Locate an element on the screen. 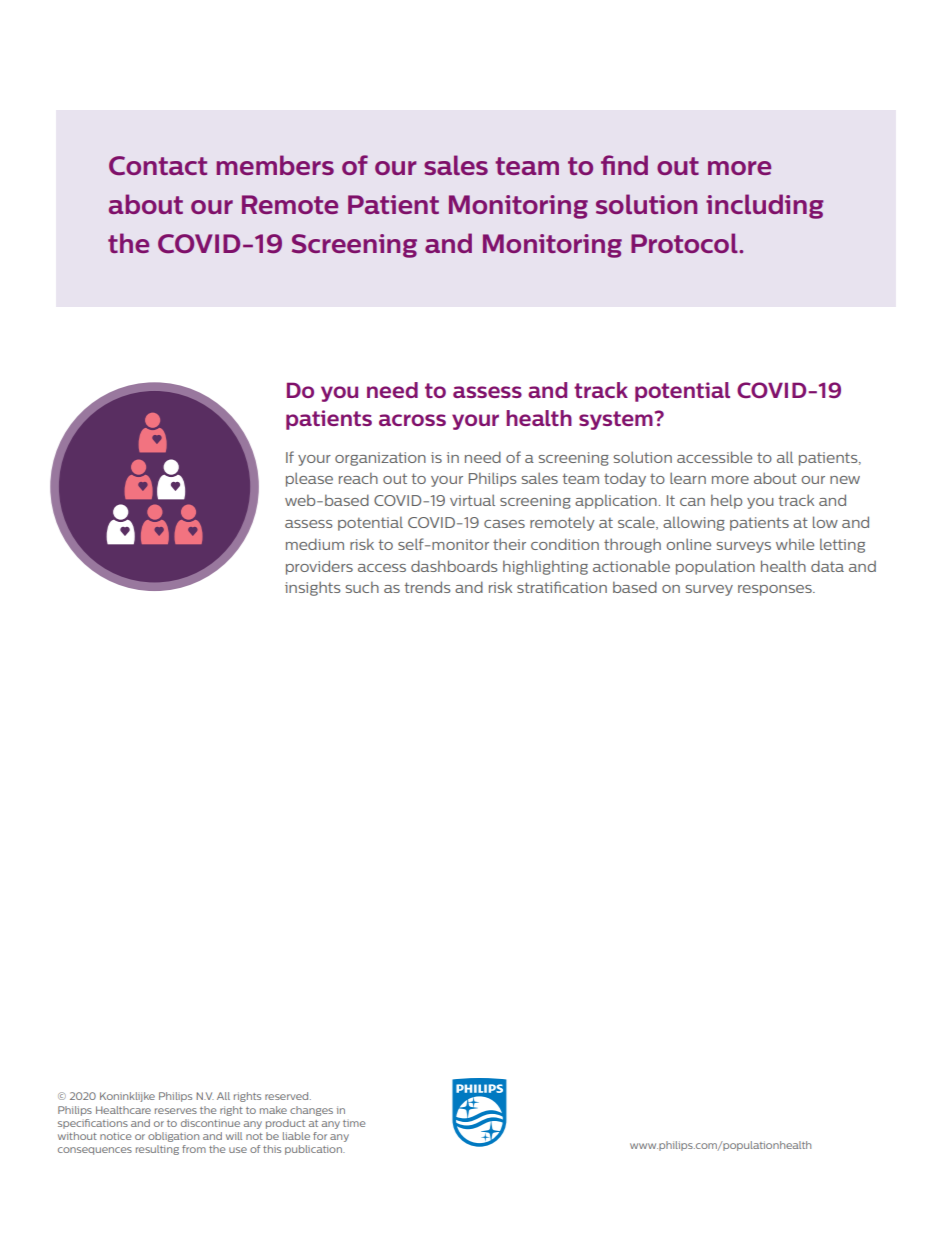 The image size is (952, 1233). reserves is located at coordinates (176, 1111).
